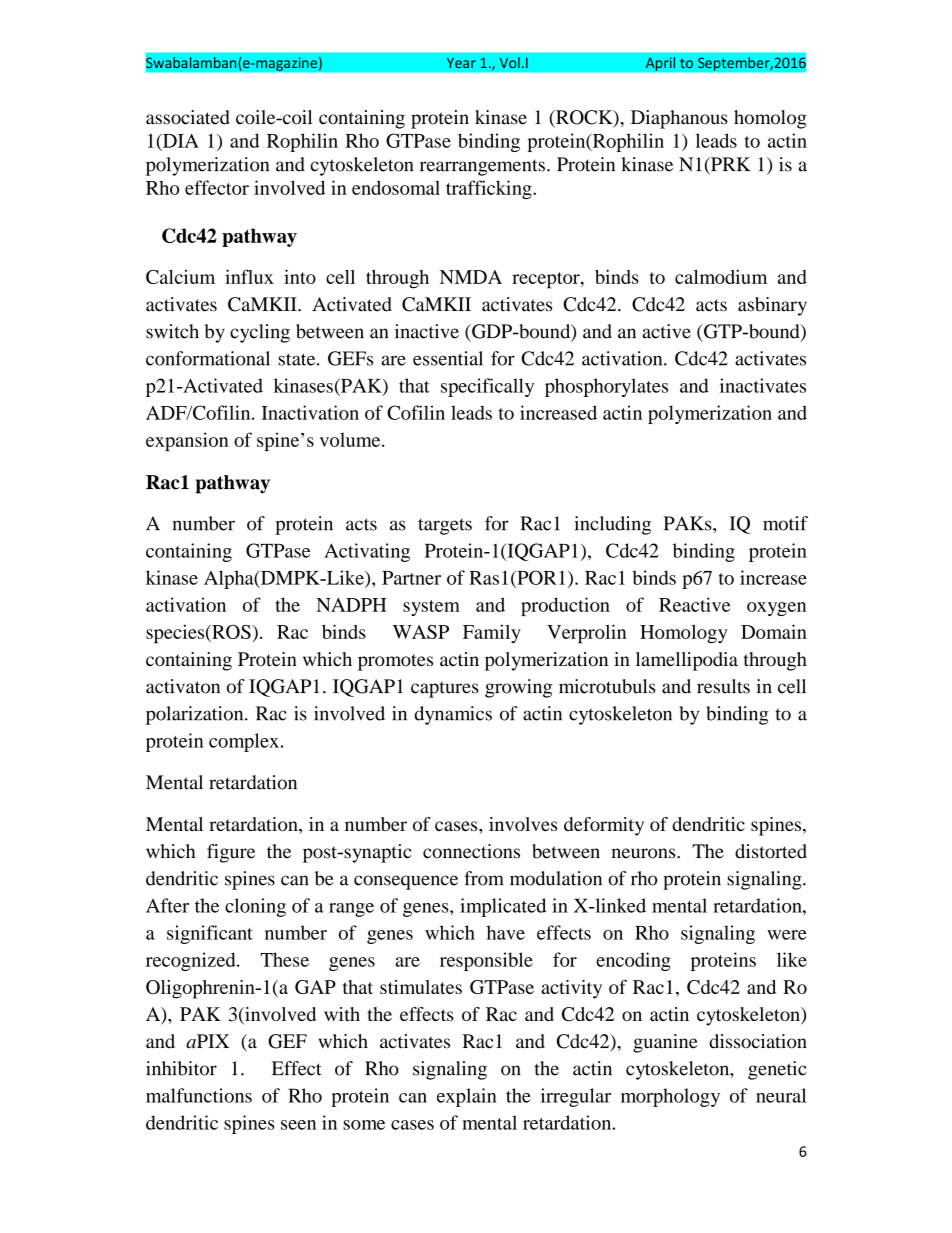  Describe the element at coordinates (448, 358) in the screenshot. I see `essential` at that location.
